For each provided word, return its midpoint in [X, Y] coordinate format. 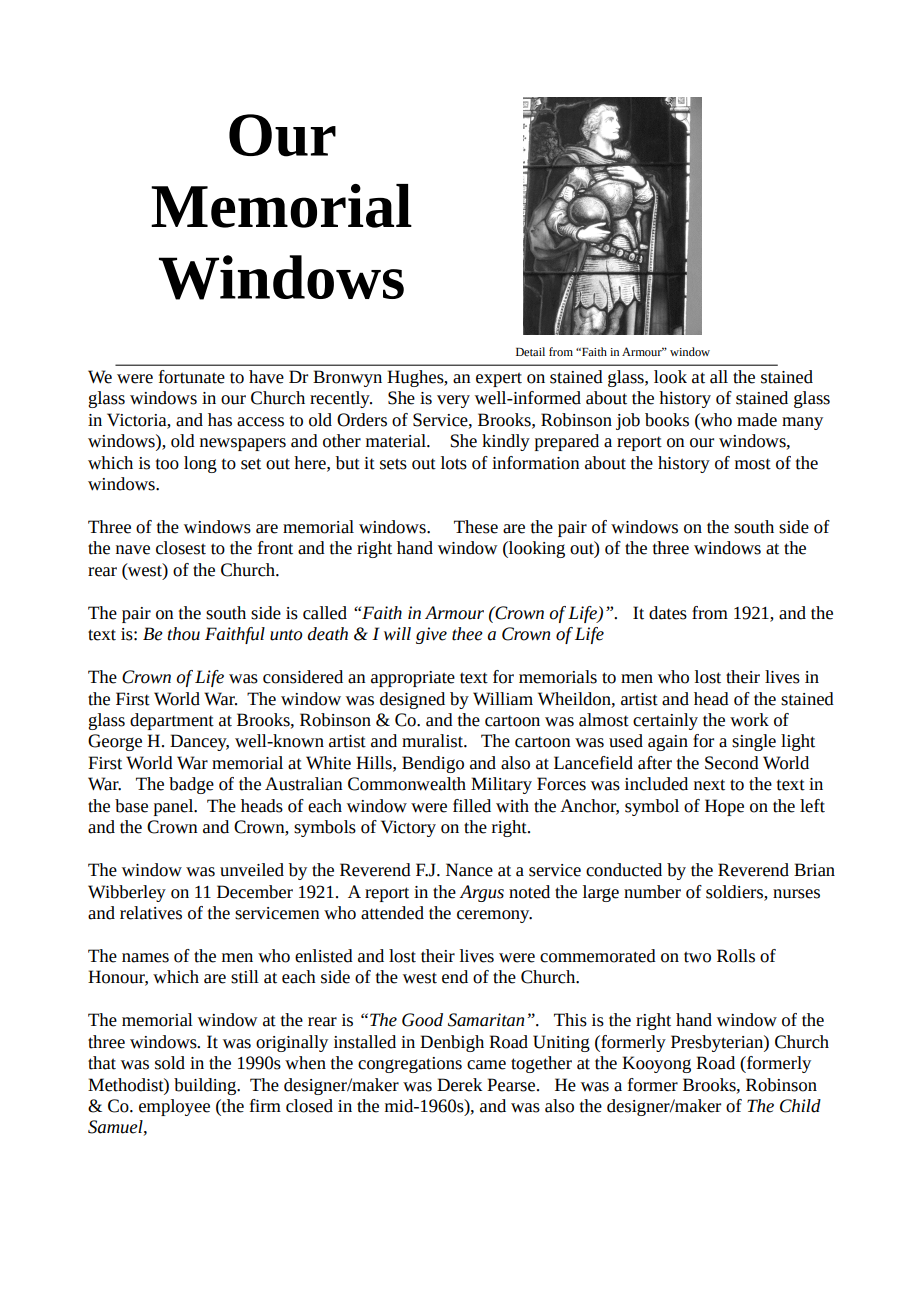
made [757, 420]
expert [499, 379]
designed [412, 700]
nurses [796, 894]
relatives [151, 913]
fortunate [192, 377]
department [172, 721]
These [476, 527]
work [749, 720]
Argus [481, 893]
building [206, 1086]
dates [668, 613]
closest [181, 548]
